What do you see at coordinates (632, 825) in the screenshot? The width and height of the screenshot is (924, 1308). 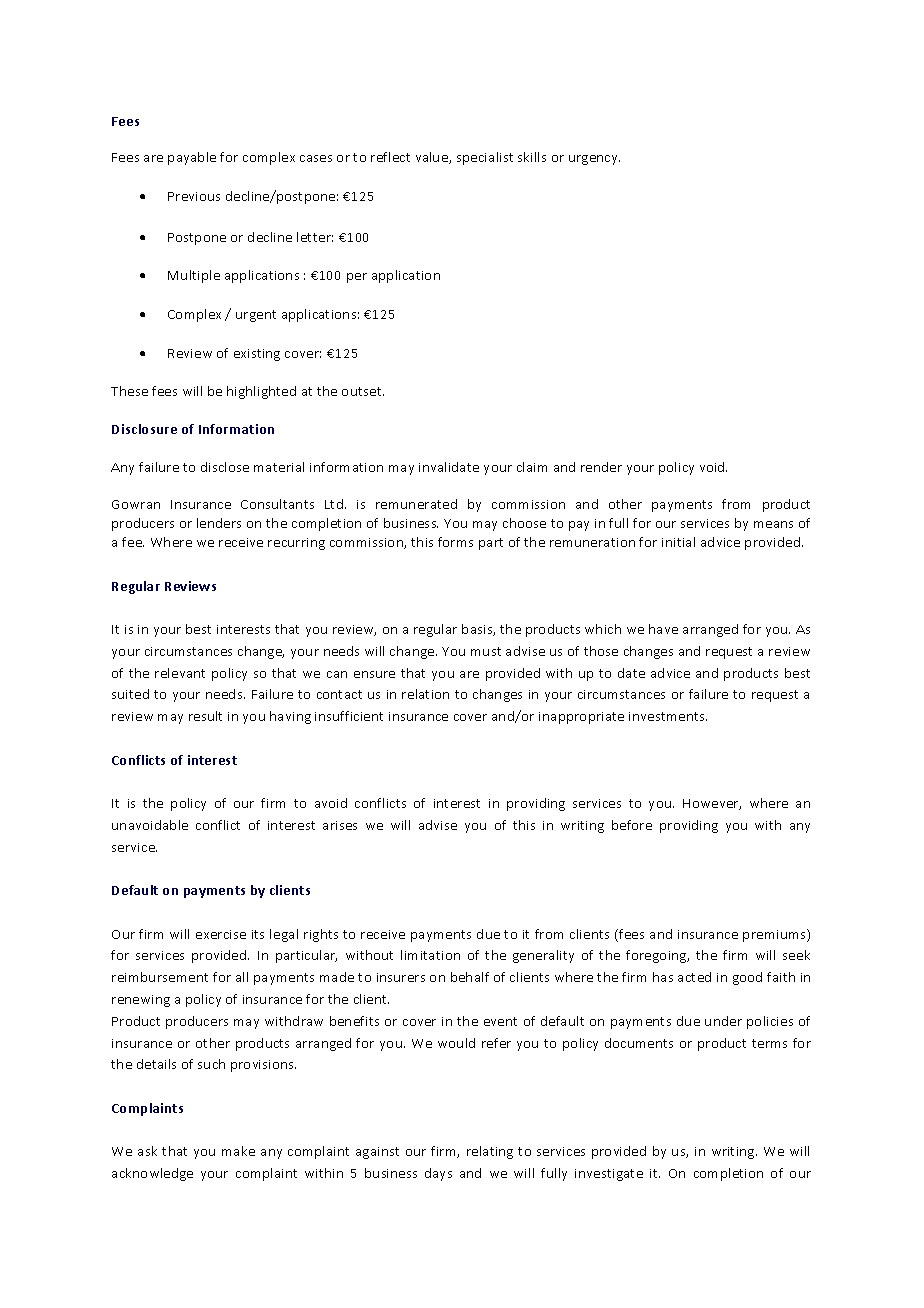 I see `before` at bounding box center [632, 825].
